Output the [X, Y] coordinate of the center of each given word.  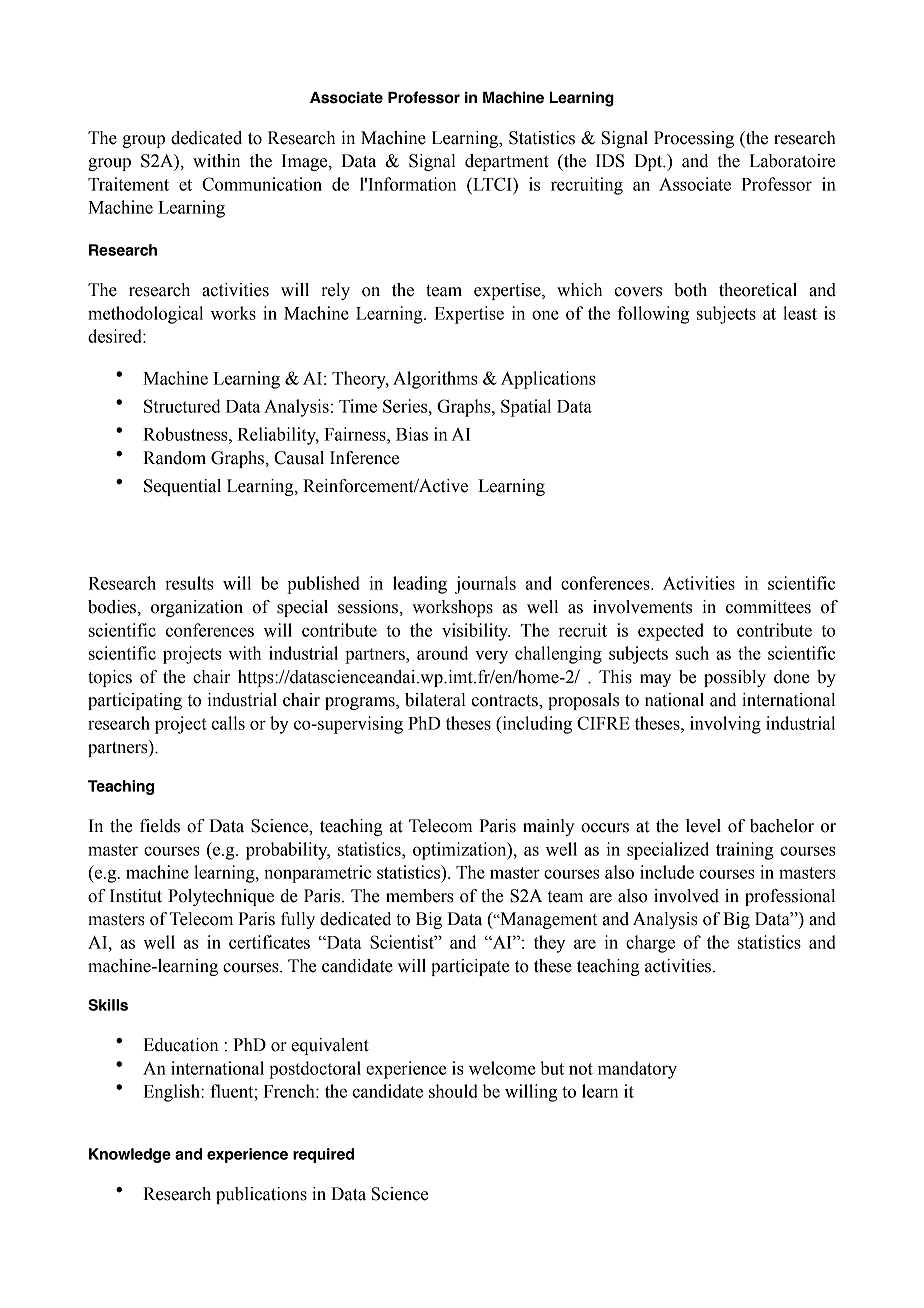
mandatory [637, 1070]
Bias [412, 434]
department [507, 162]
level [703, 826]
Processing [694, 139]
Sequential [182, 487]
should [453, 1091]
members [420, 896]
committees [768, 607]
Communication [262, 184]
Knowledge [130, 1155]
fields [160, 826]
